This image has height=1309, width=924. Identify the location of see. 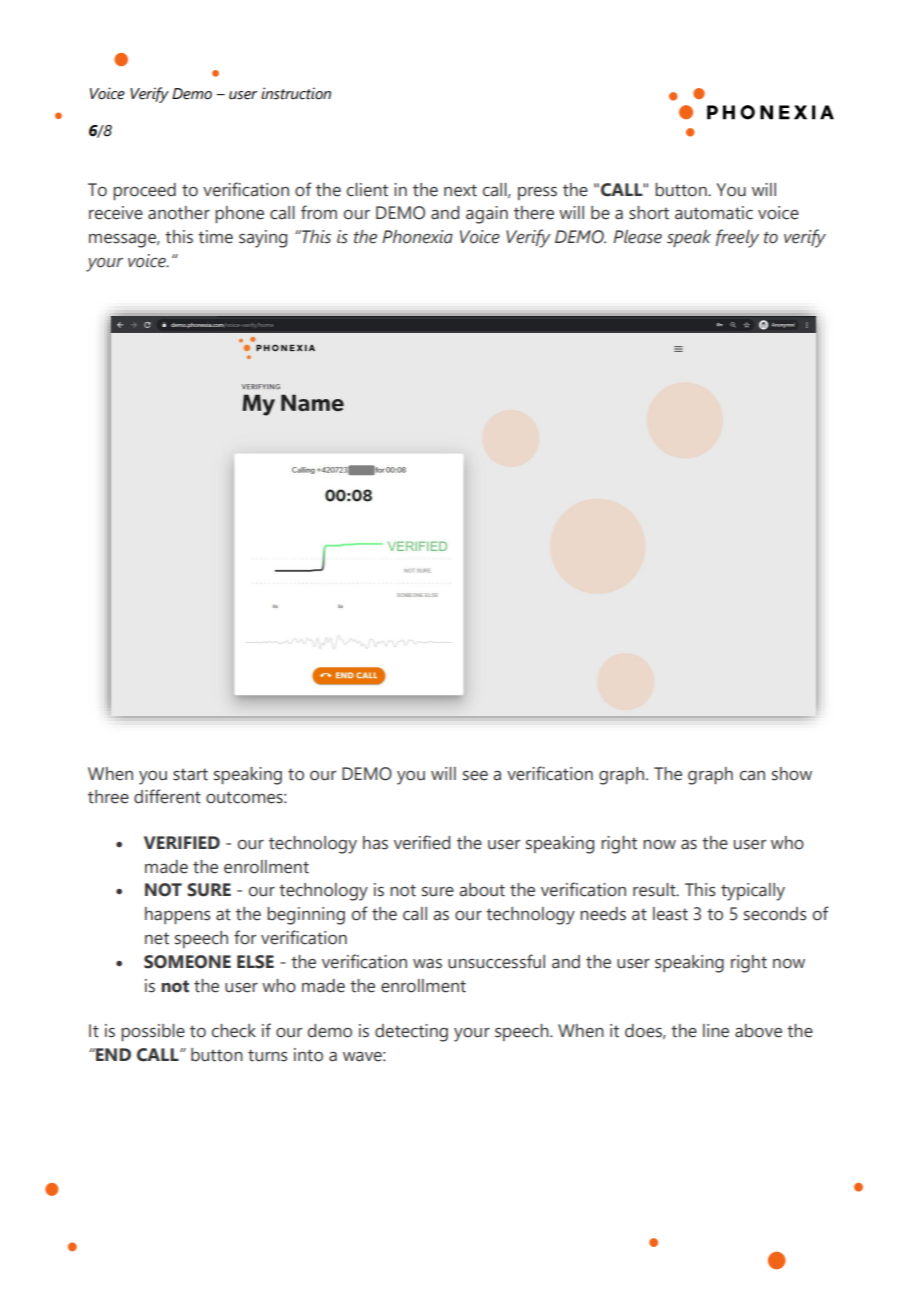
(475, 776).
